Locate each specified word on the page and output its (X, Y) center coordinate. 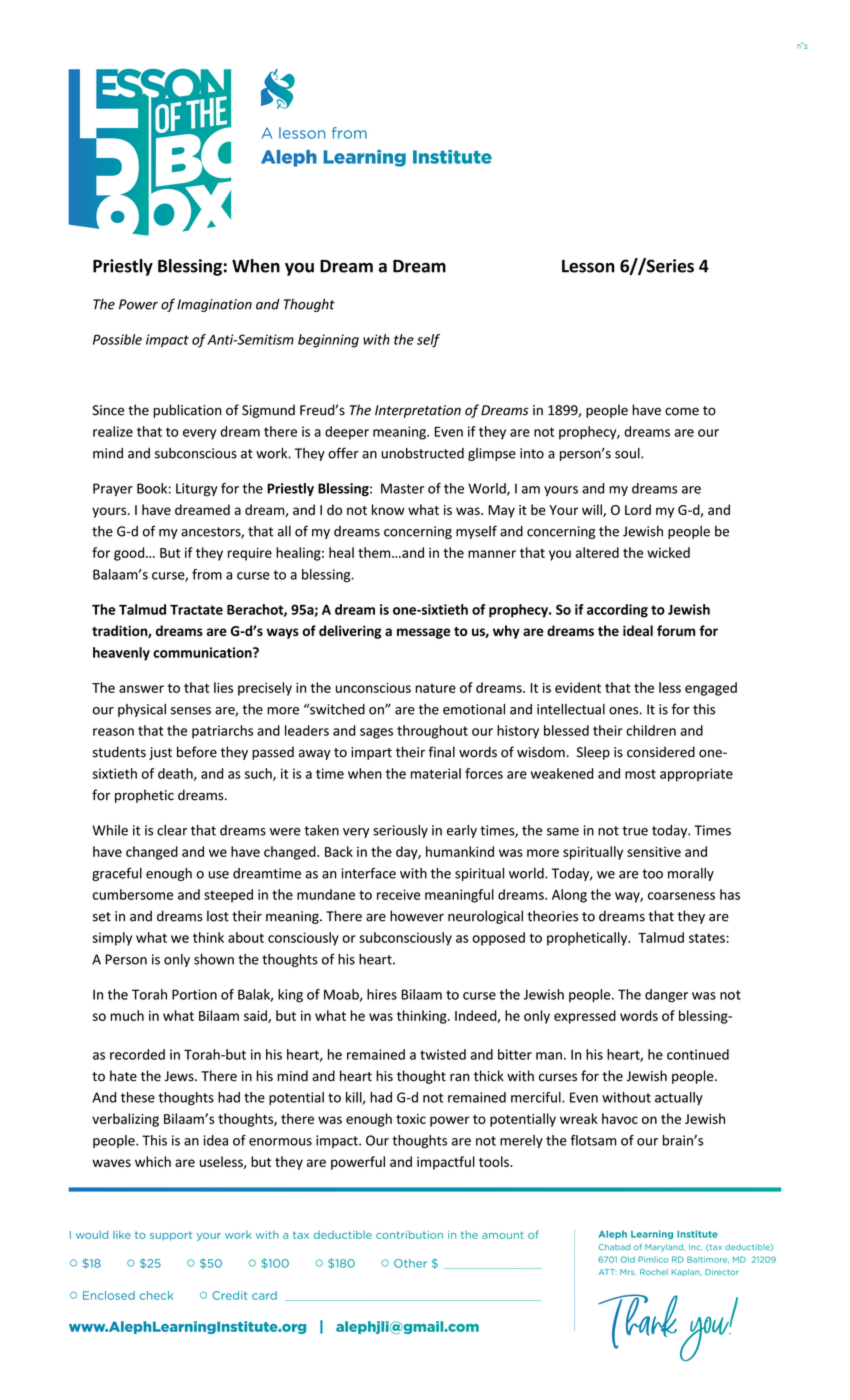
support (171, 1236)
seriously (400, 831)
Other (410, 1263)
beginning (328, 341)
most (640, 774)
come (682, 411)
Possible (117, 339)
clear (172, 830)
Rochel (654, 1272)
